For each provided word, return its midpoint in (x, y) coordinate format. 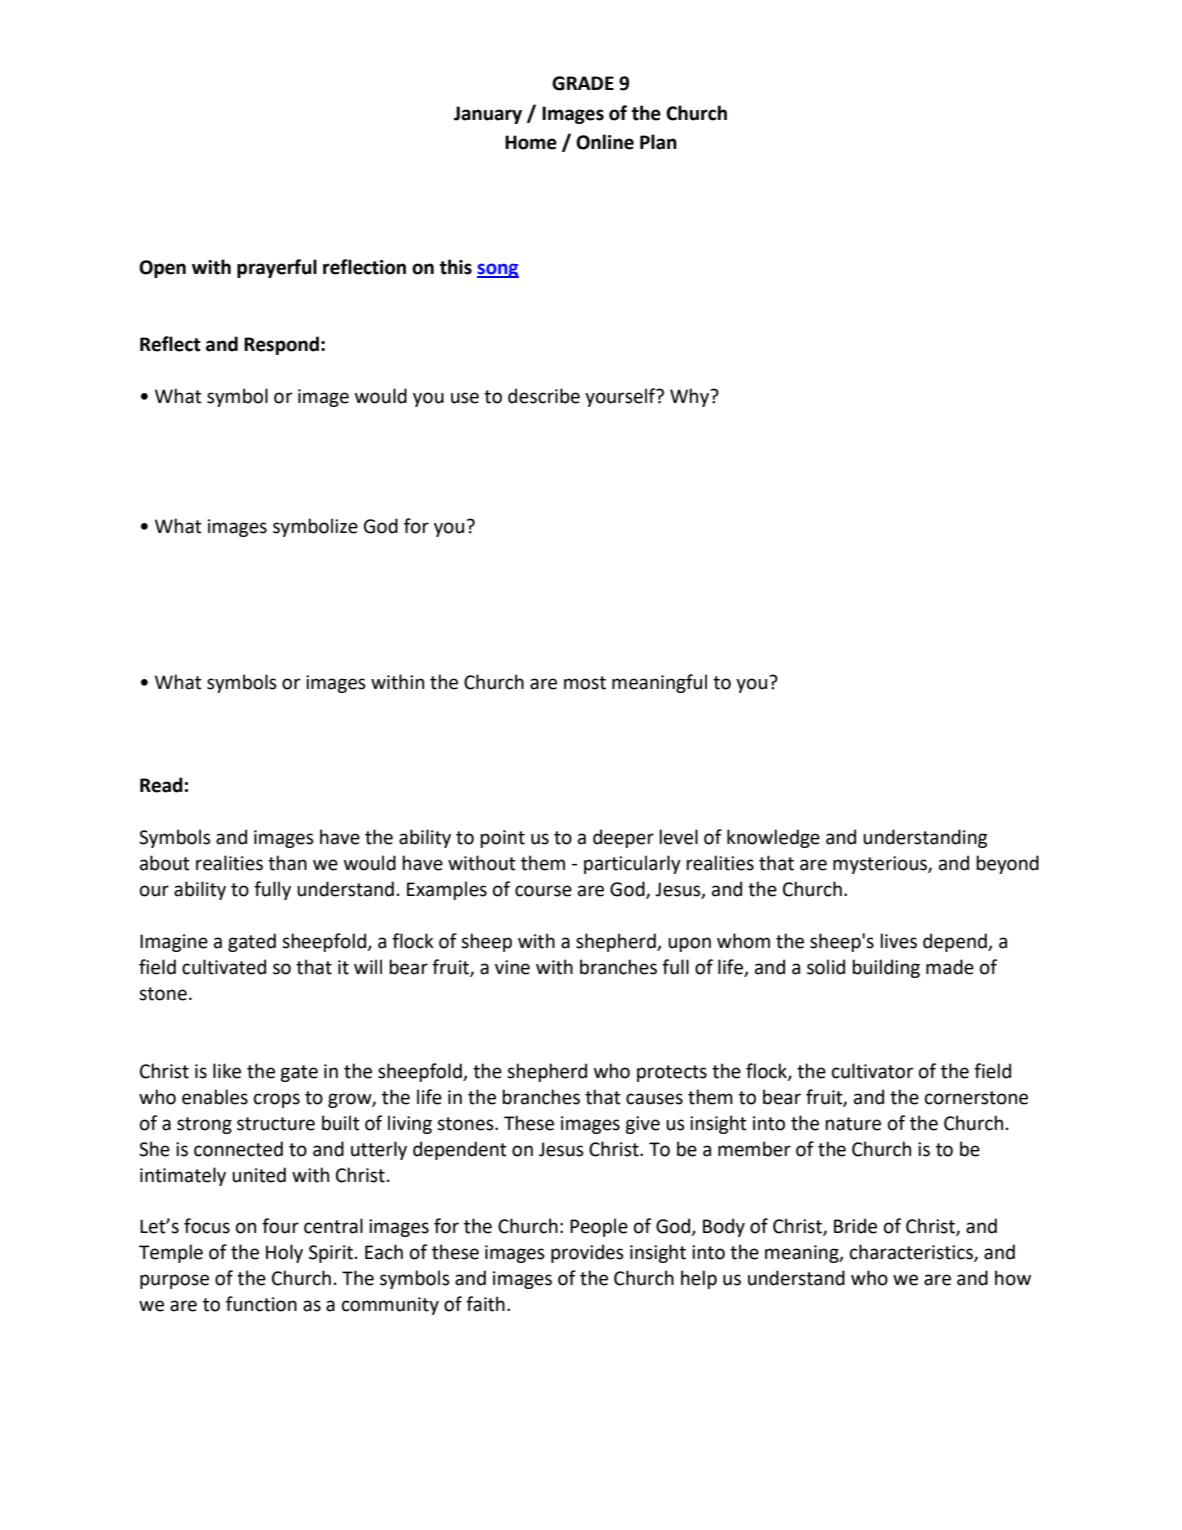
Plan (658, 142)
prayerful (277, 268)
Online (605, 142)
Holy (284, 1253)
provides (587, 1253)
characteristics (912, 1253)
